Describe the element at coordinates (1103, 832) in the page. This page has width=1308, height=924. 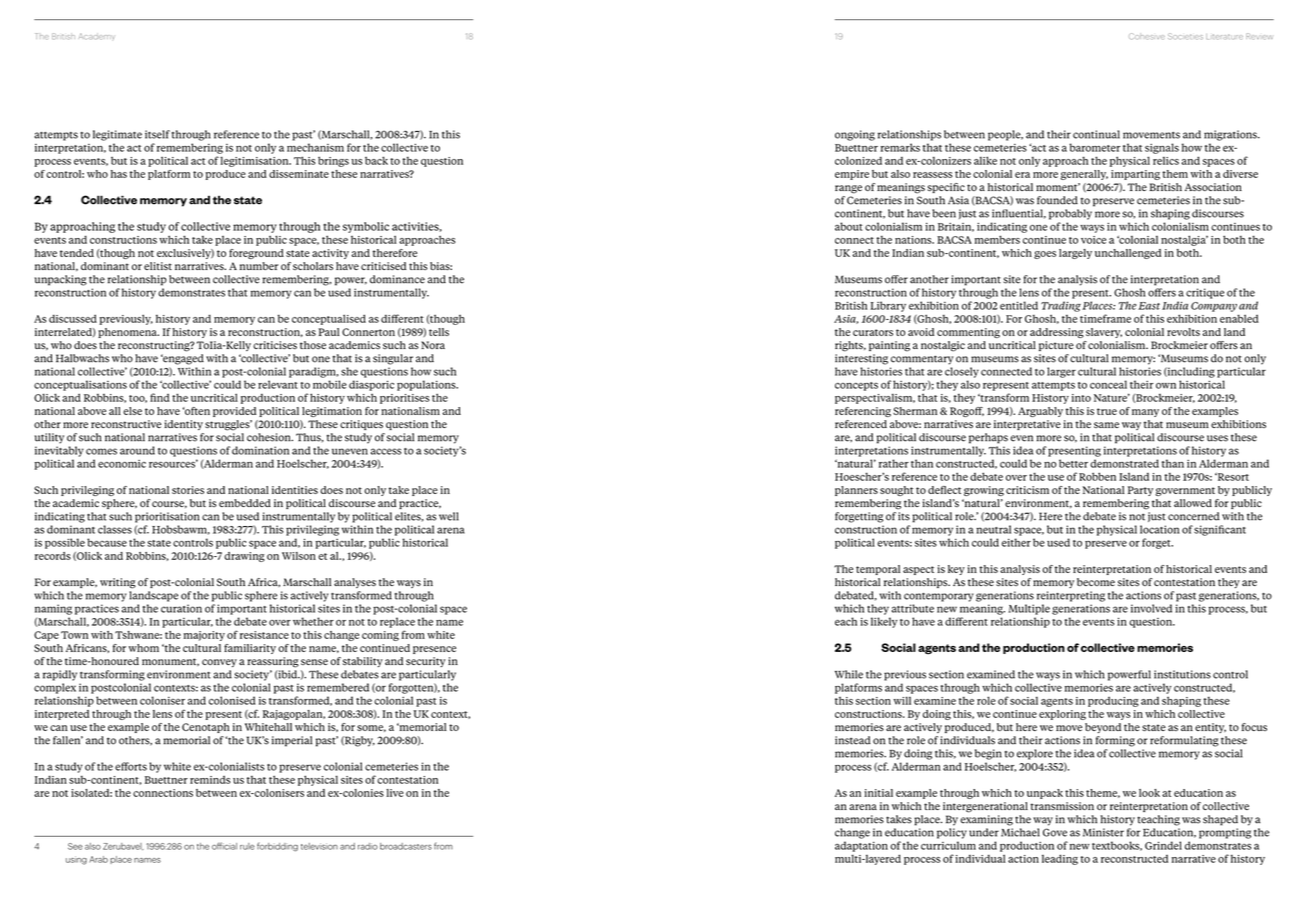
I see `Minister` at that location.
